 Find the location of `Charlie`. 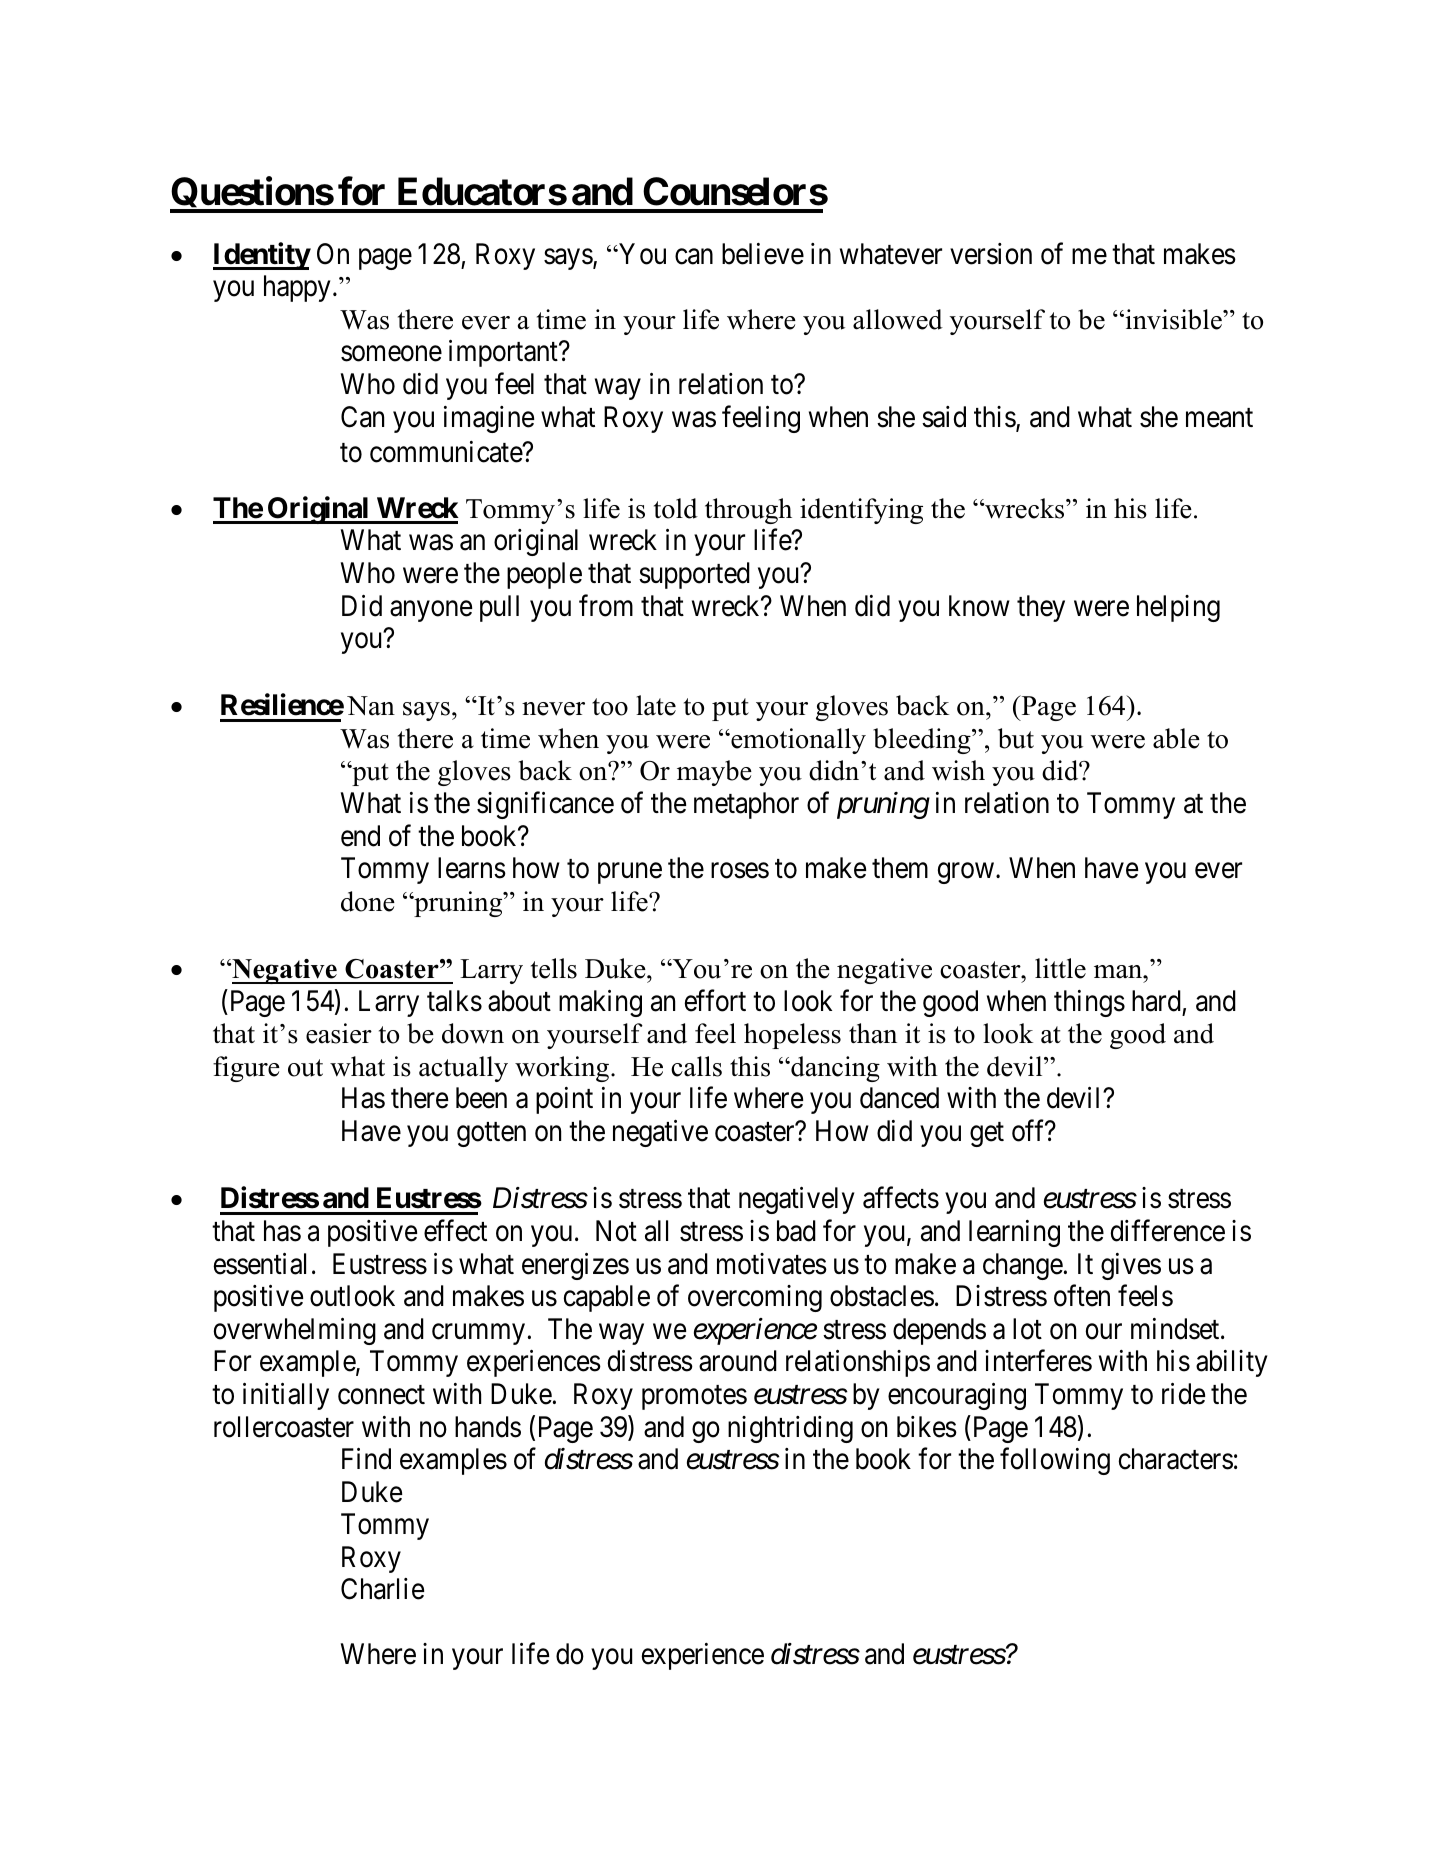

Charlie is located at coordinates (382, 1589).
